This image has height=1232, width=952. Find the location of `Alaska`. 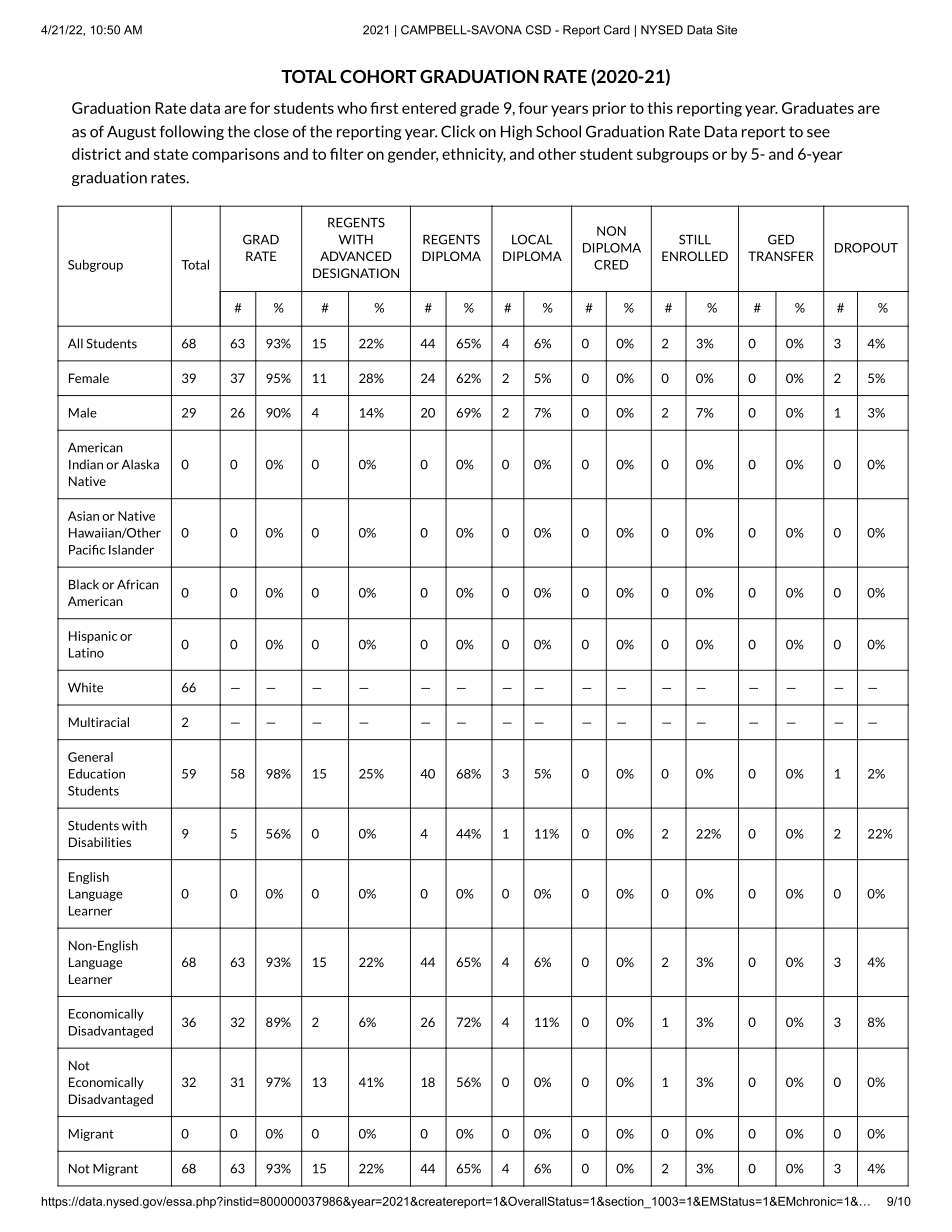

Alaska is located at coordinates (140, 464).
